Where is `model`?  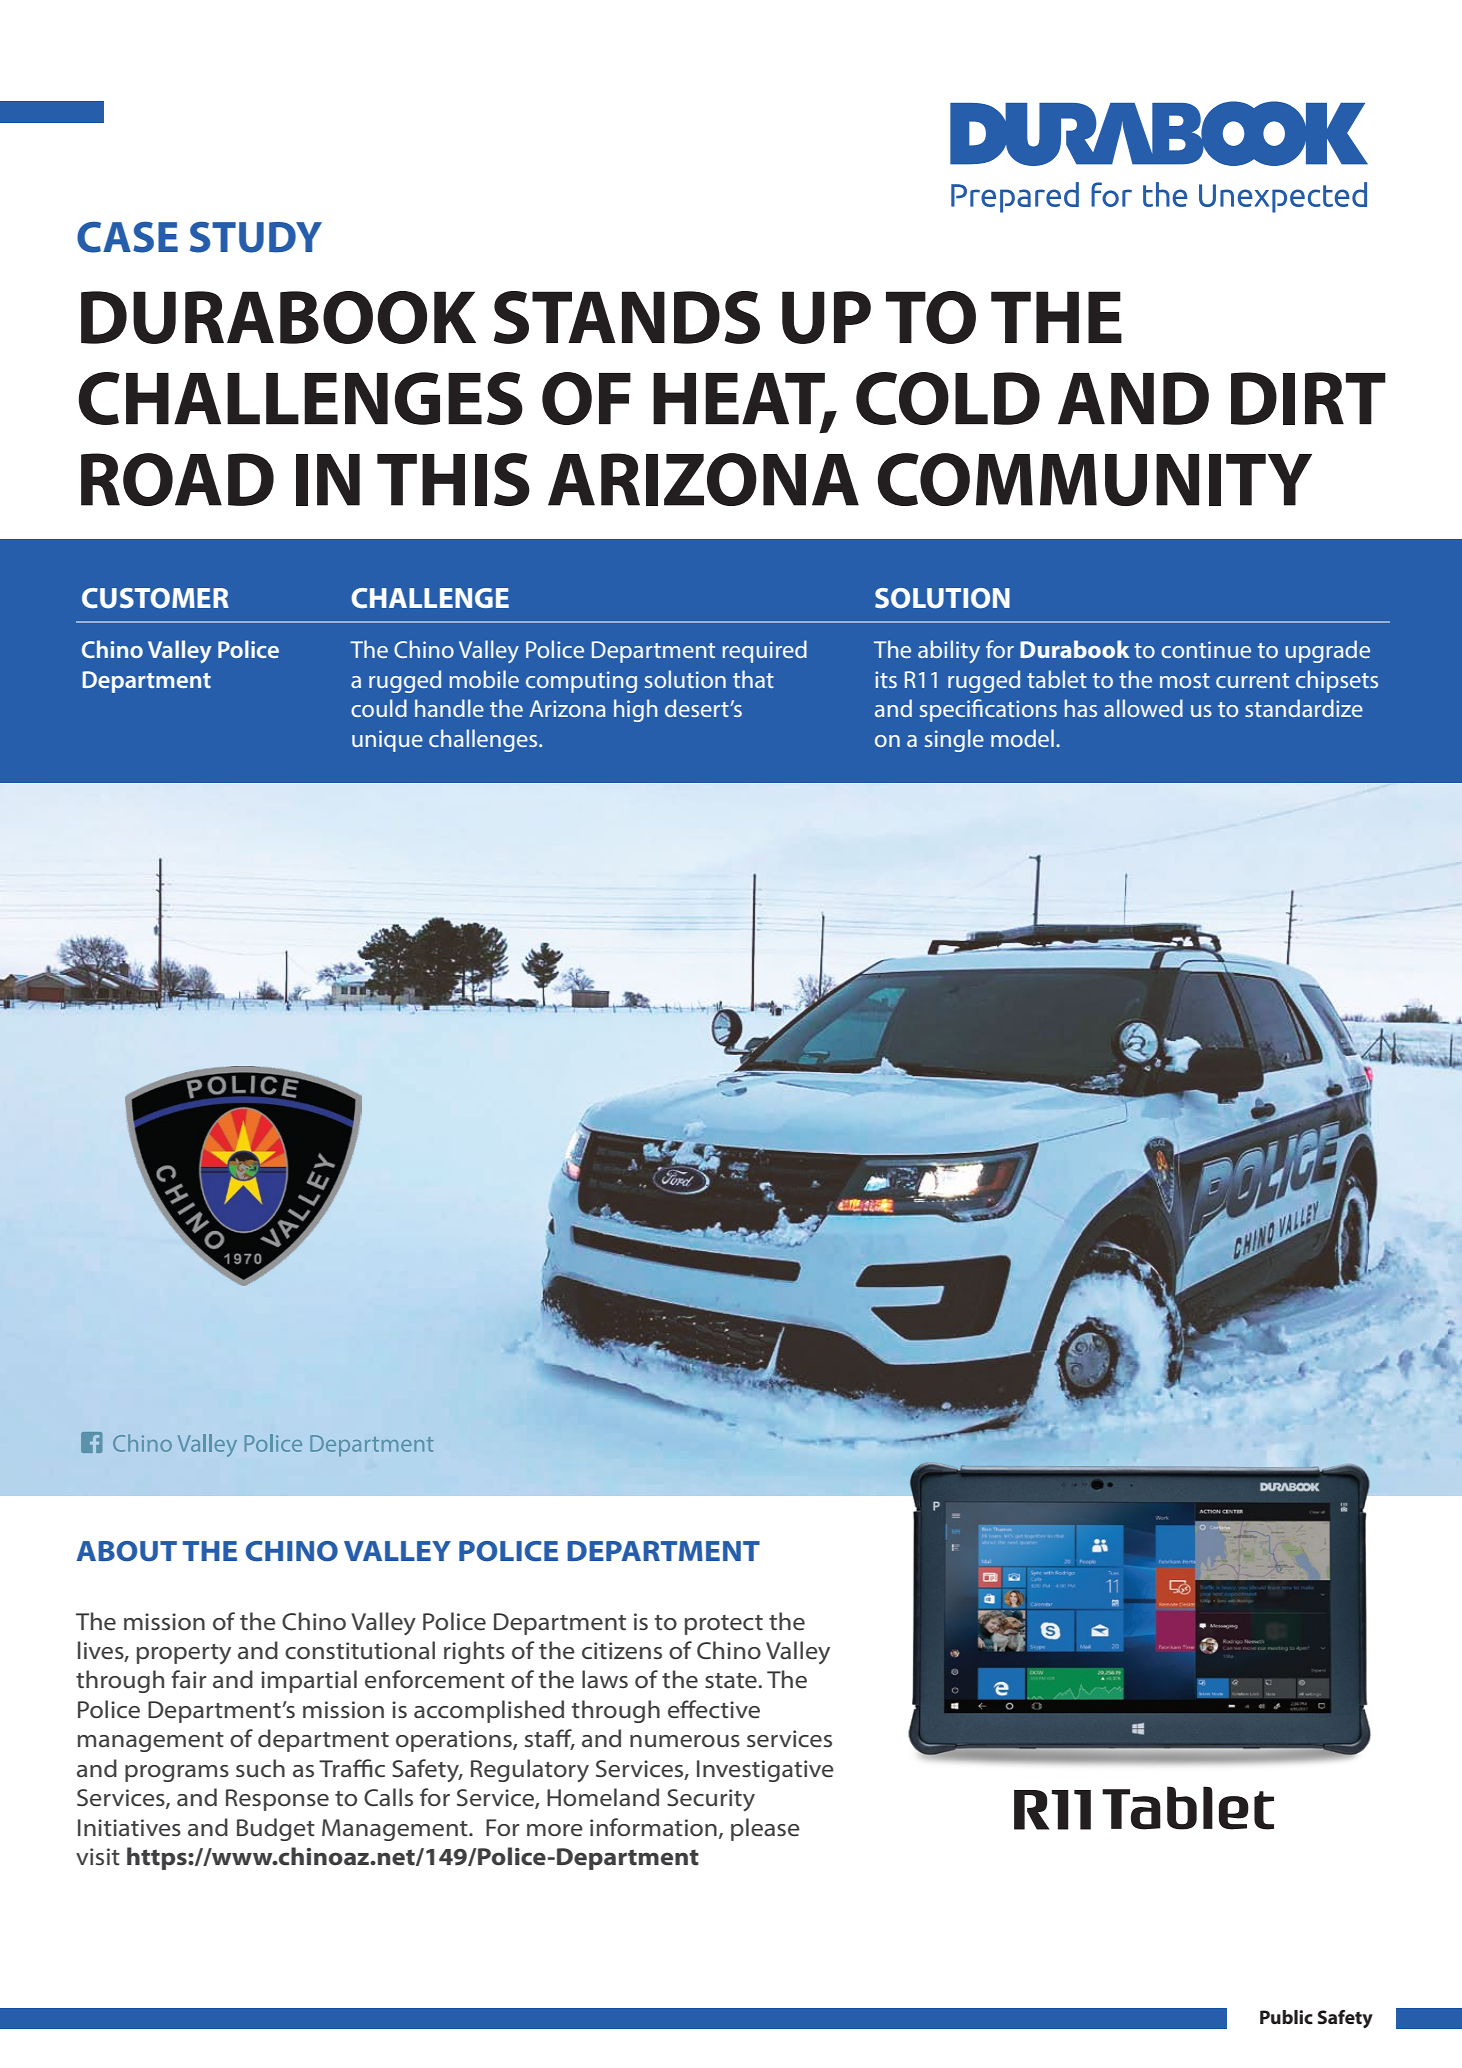
model is located at coordinates (1022, 738).
